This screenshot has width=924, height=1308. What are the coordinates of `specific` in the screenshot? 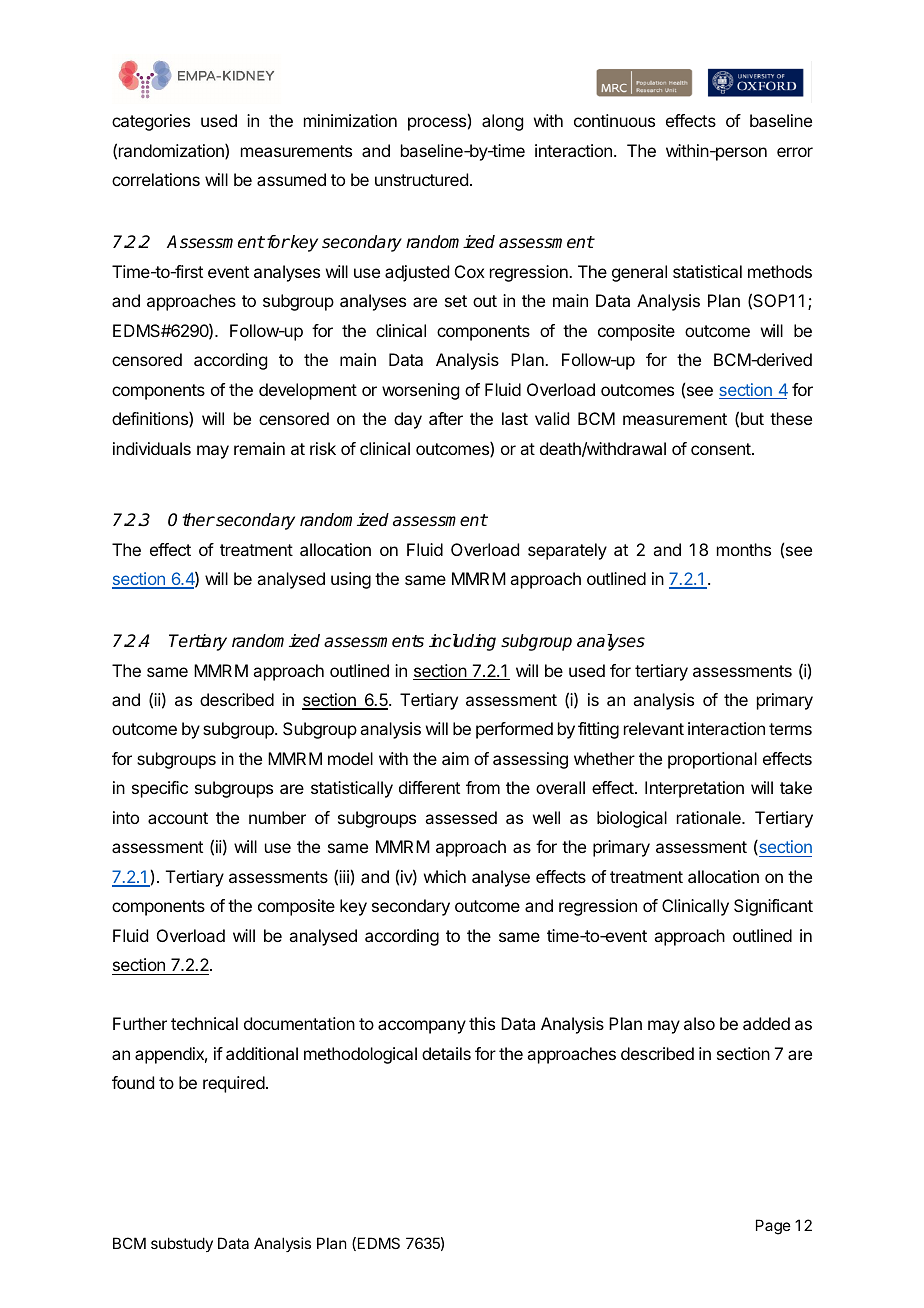 It's located at (160, 789).
